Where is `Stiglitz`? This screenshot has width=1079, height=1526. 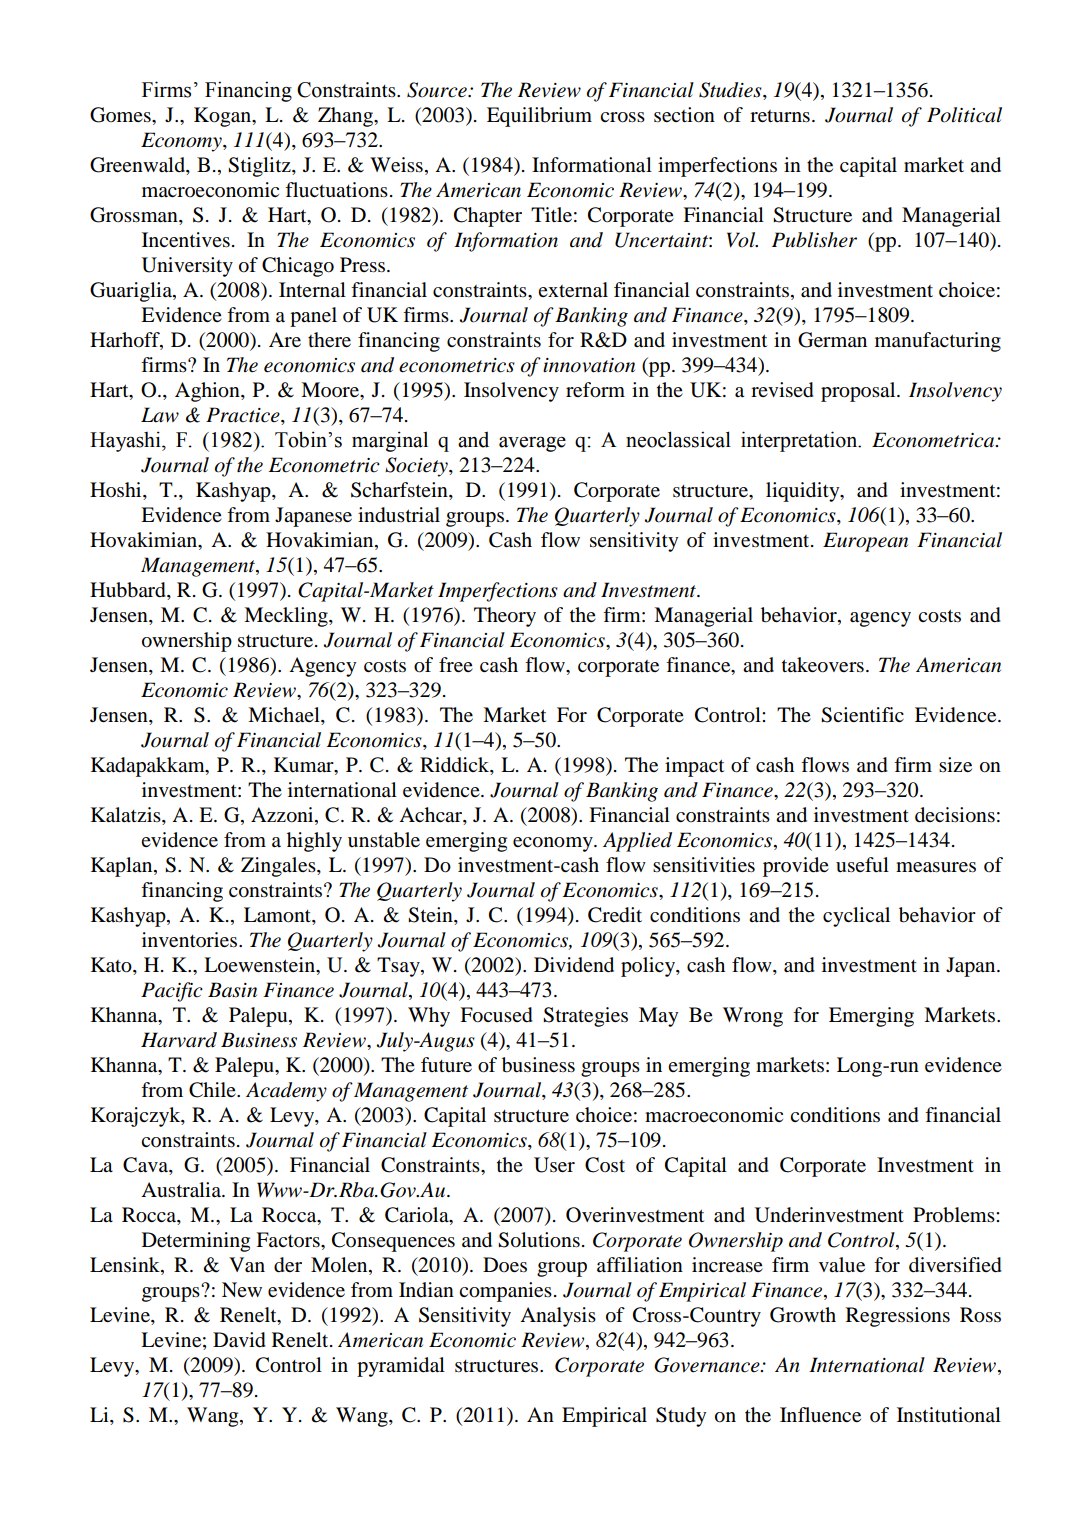
Stiglitz is located at coordinates (260, 167).
